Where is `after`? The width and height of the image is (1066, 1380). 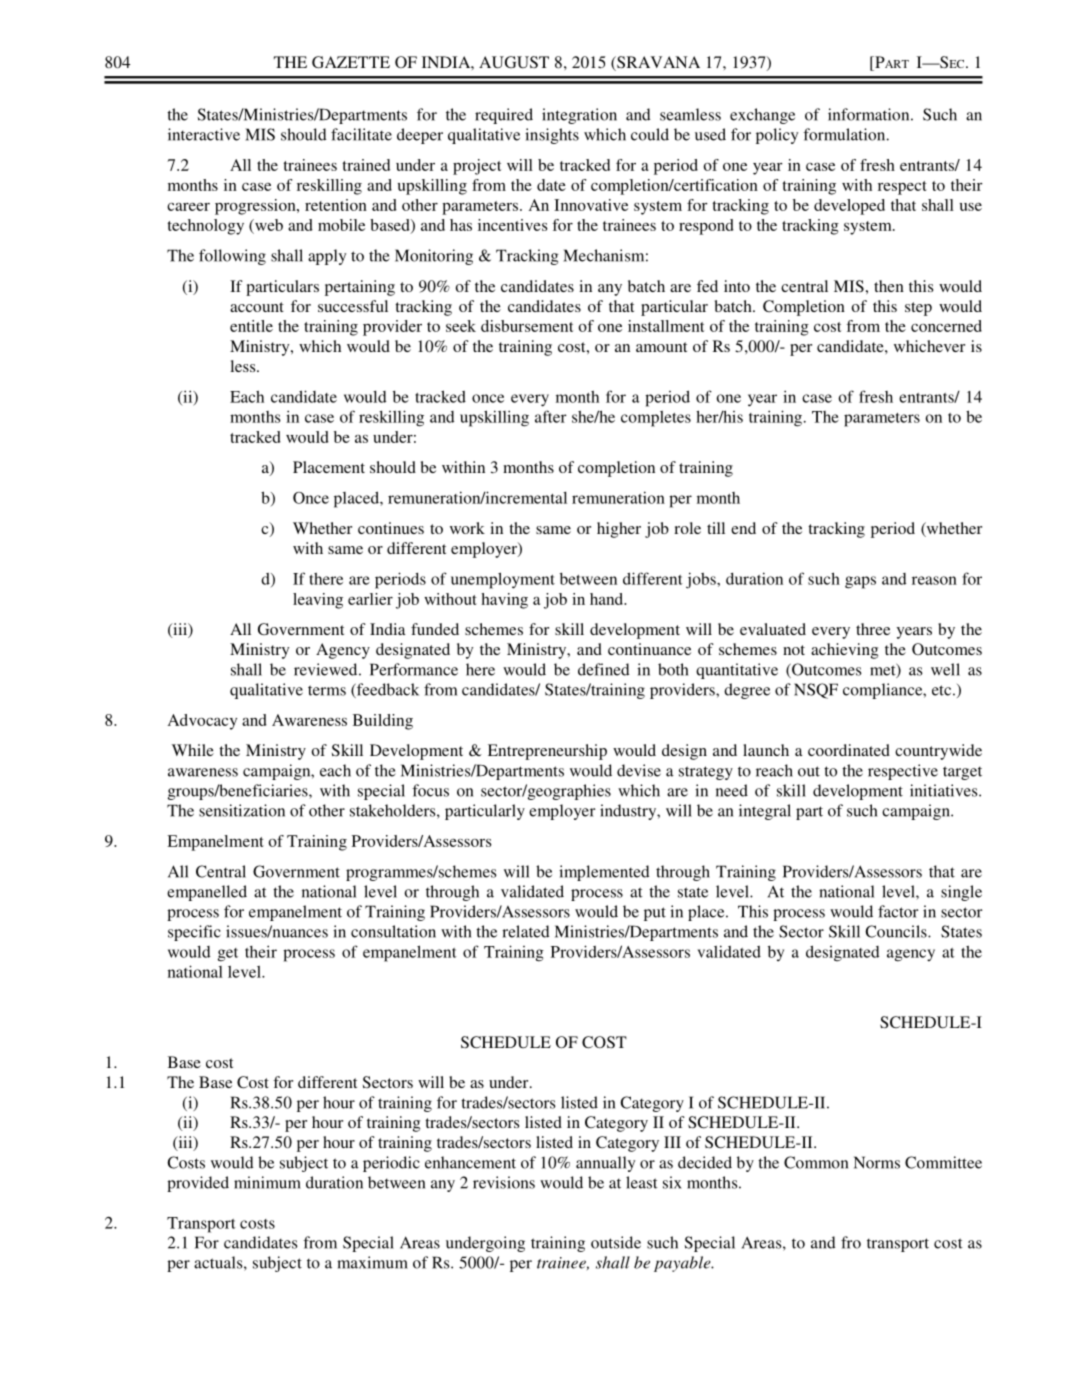
after is located at coordinates (551, 416).
